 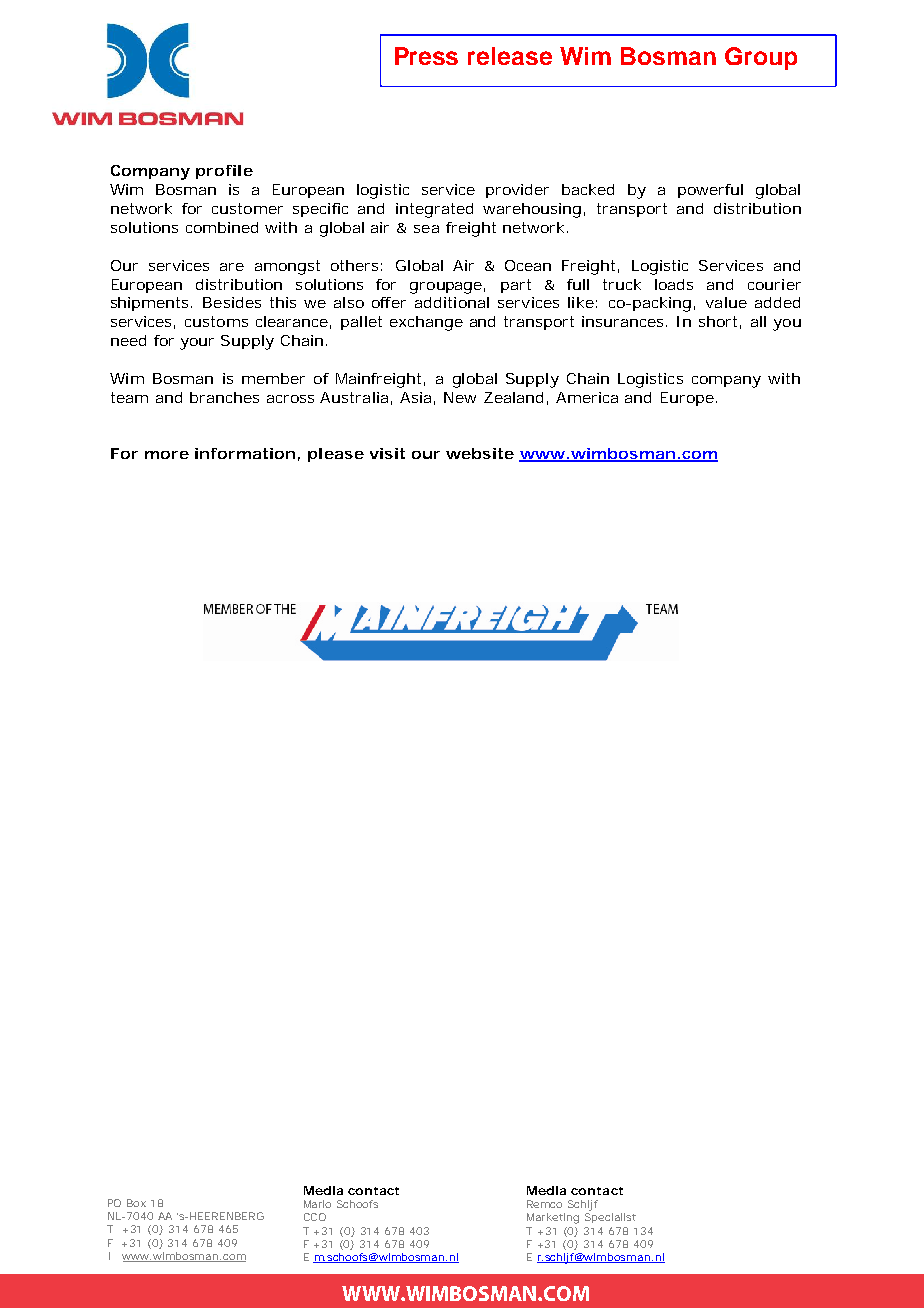 What do you see at coordinates (317, 1204) in the image?
I see `Mario` at bounding box center [317, 1204].
